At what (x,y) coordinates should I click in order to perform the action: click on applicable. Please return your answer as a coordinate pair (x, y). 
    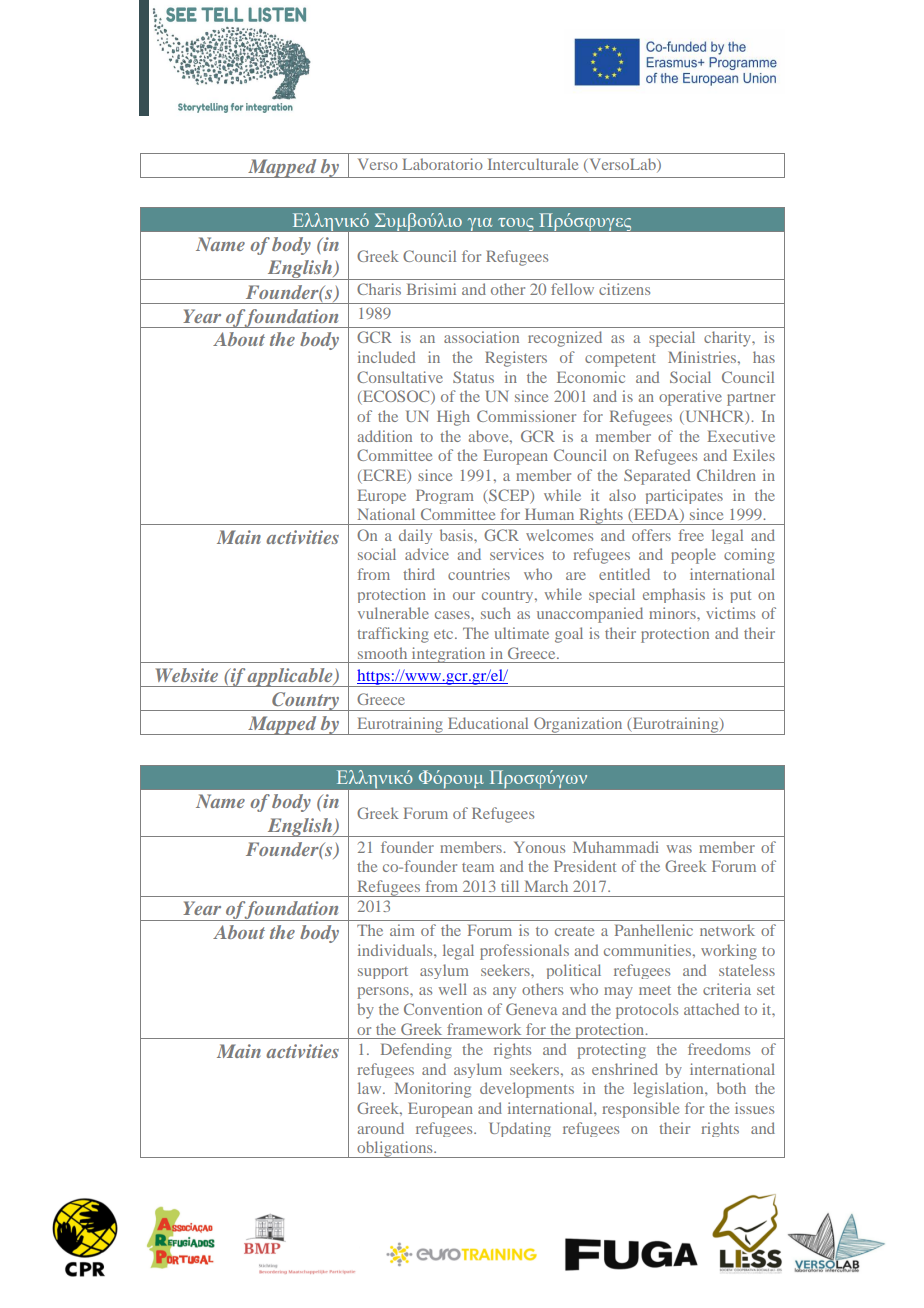
    Looking at the image, I should click on (290, 677).
